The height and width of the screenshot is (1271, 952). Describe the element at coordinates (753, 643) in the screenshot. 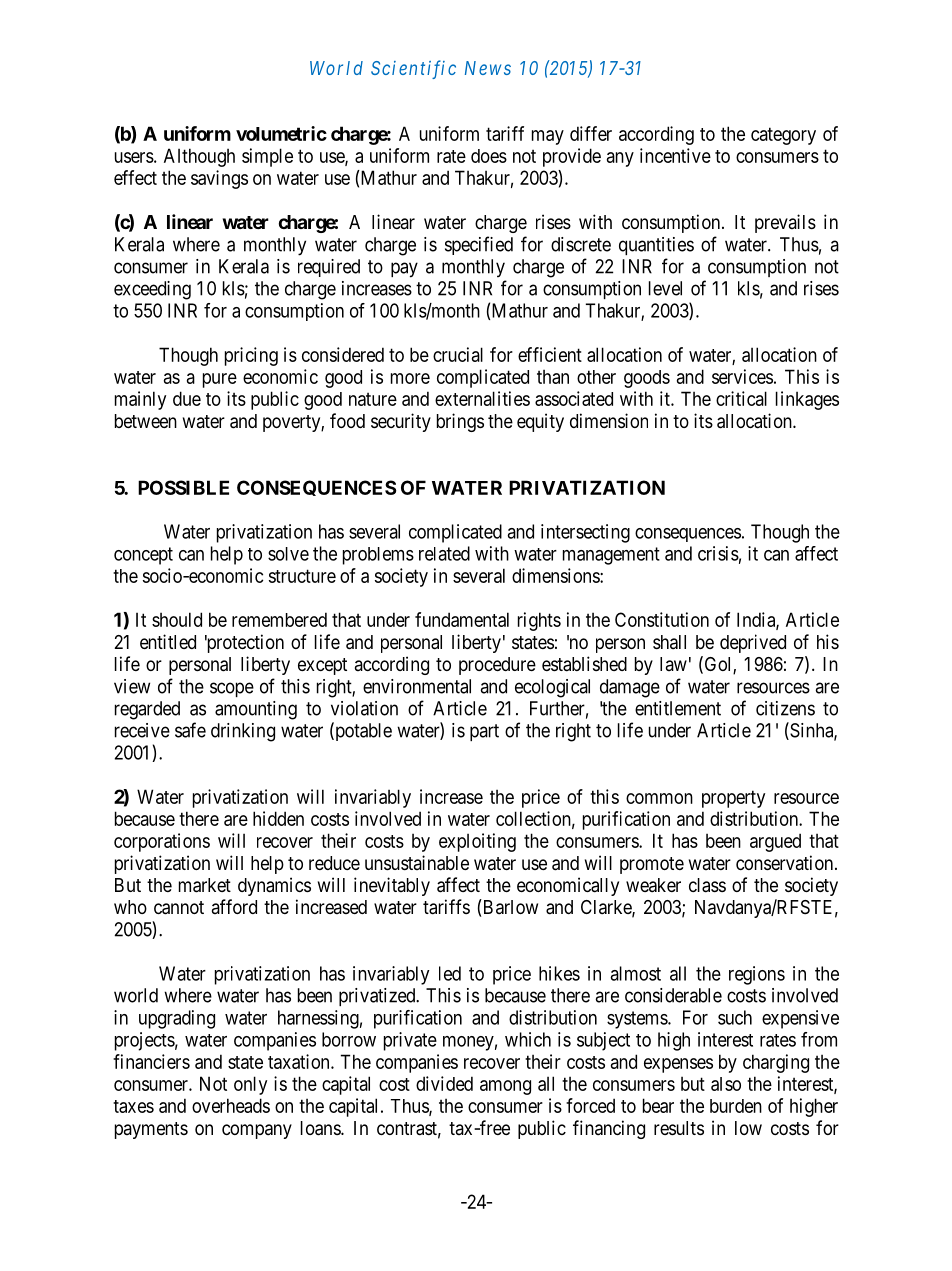

I see `deprived` at that location.
